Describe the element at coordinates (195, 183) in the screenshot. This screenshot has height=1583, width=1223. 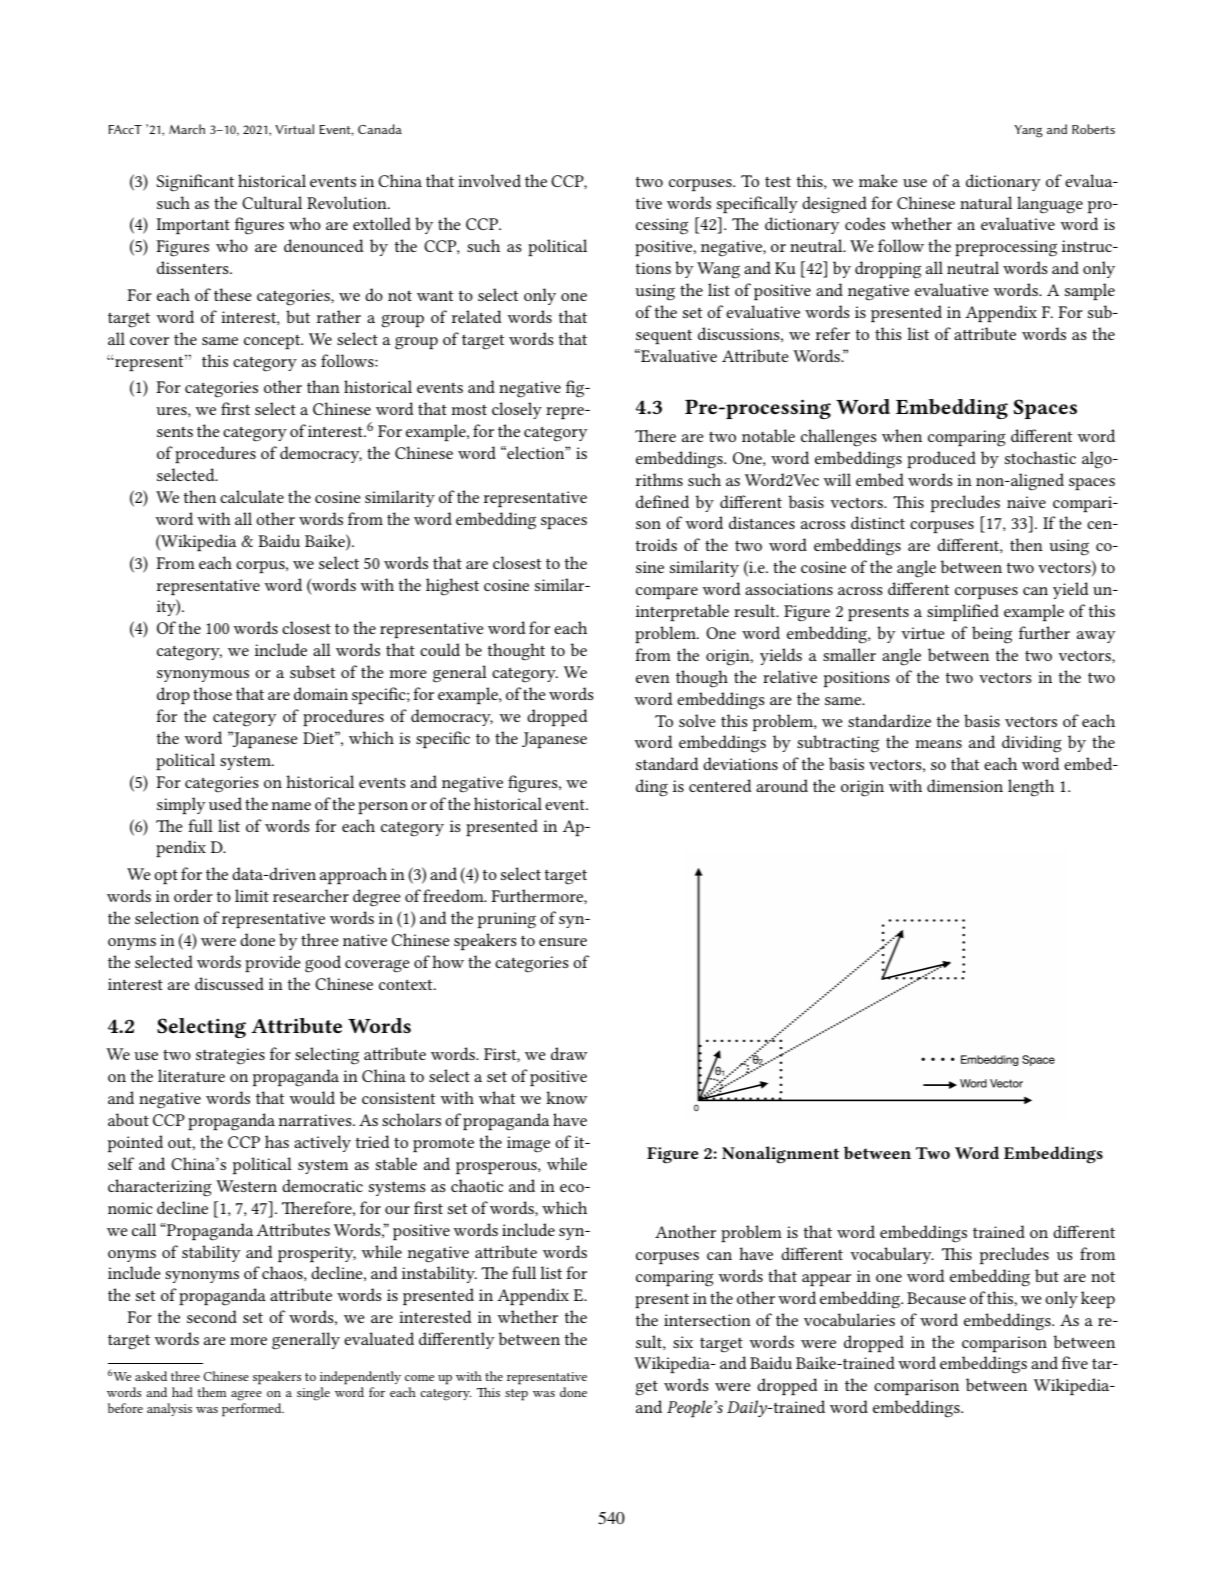
I see `Significant` at that location.
